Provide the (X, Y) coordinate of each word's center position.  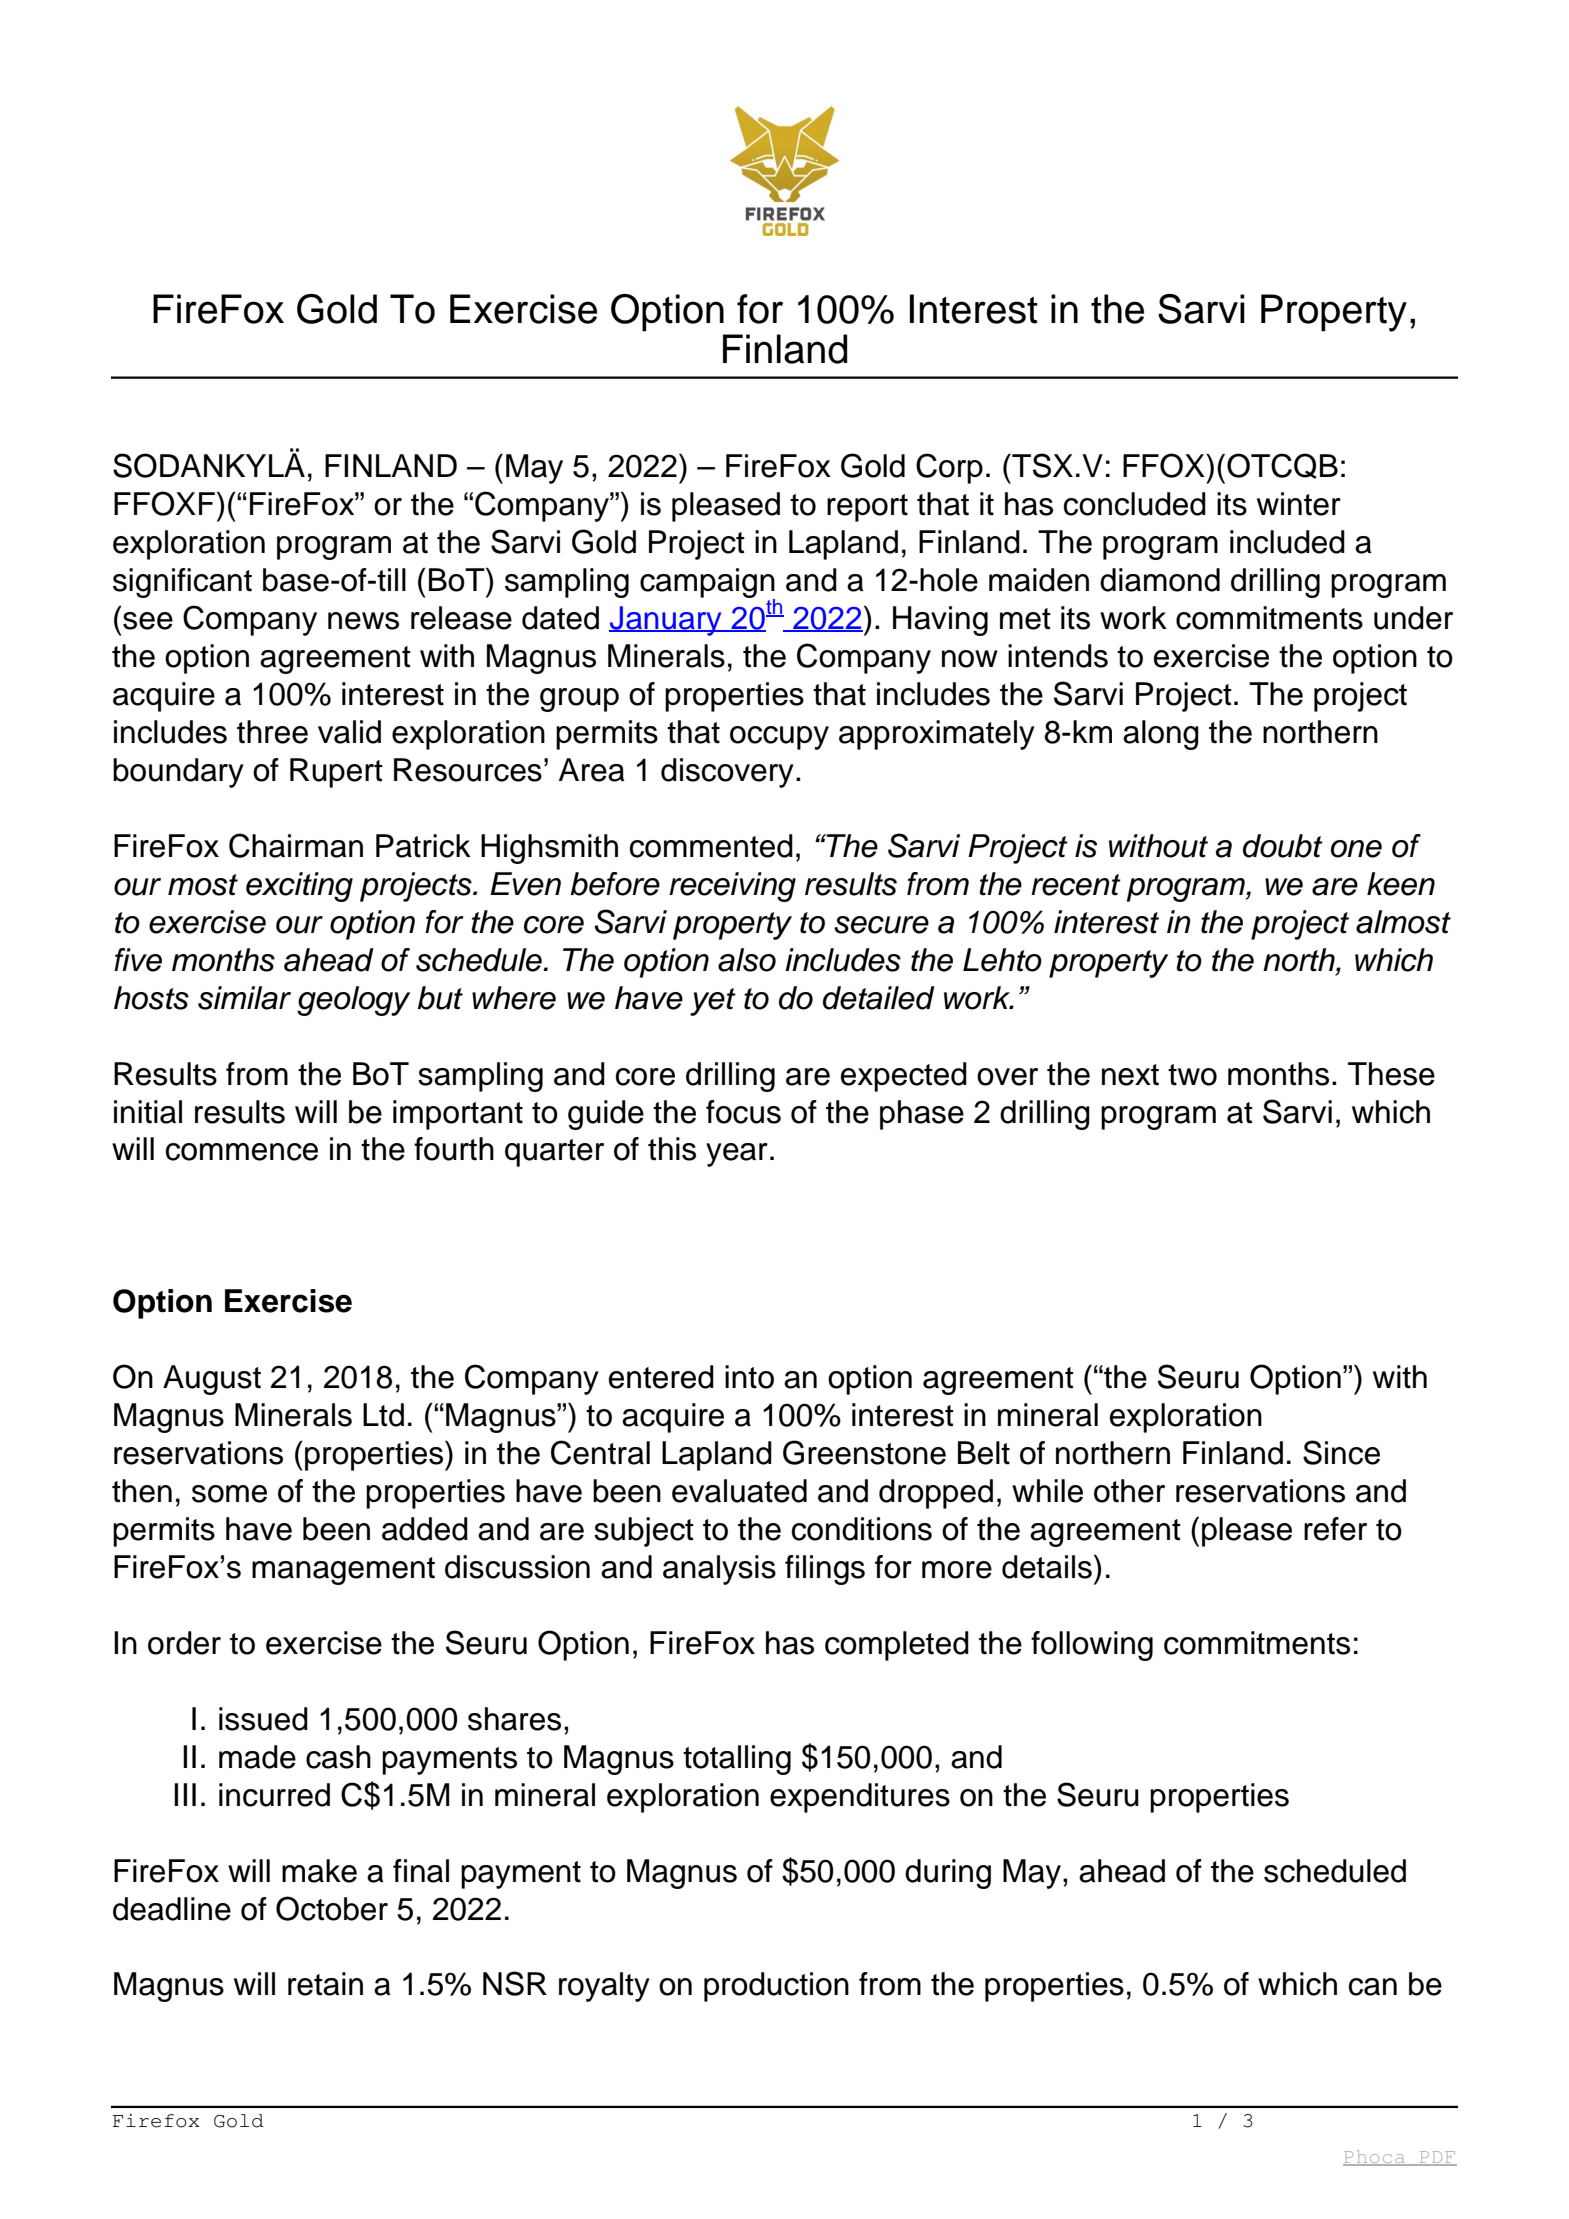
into (749, 1377)
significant (182, 583)
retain (325, 1984)
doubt (1283, 846)
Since (1341, 1452)
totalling (737, 1760)
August (212, 1380)
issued (263, 1719)
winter (1299, 504)
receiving (732, 887)
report (867, 508)
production (776, 1987)
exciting (299, 887)
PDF (1437, 2158)
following (1092, 1646)
